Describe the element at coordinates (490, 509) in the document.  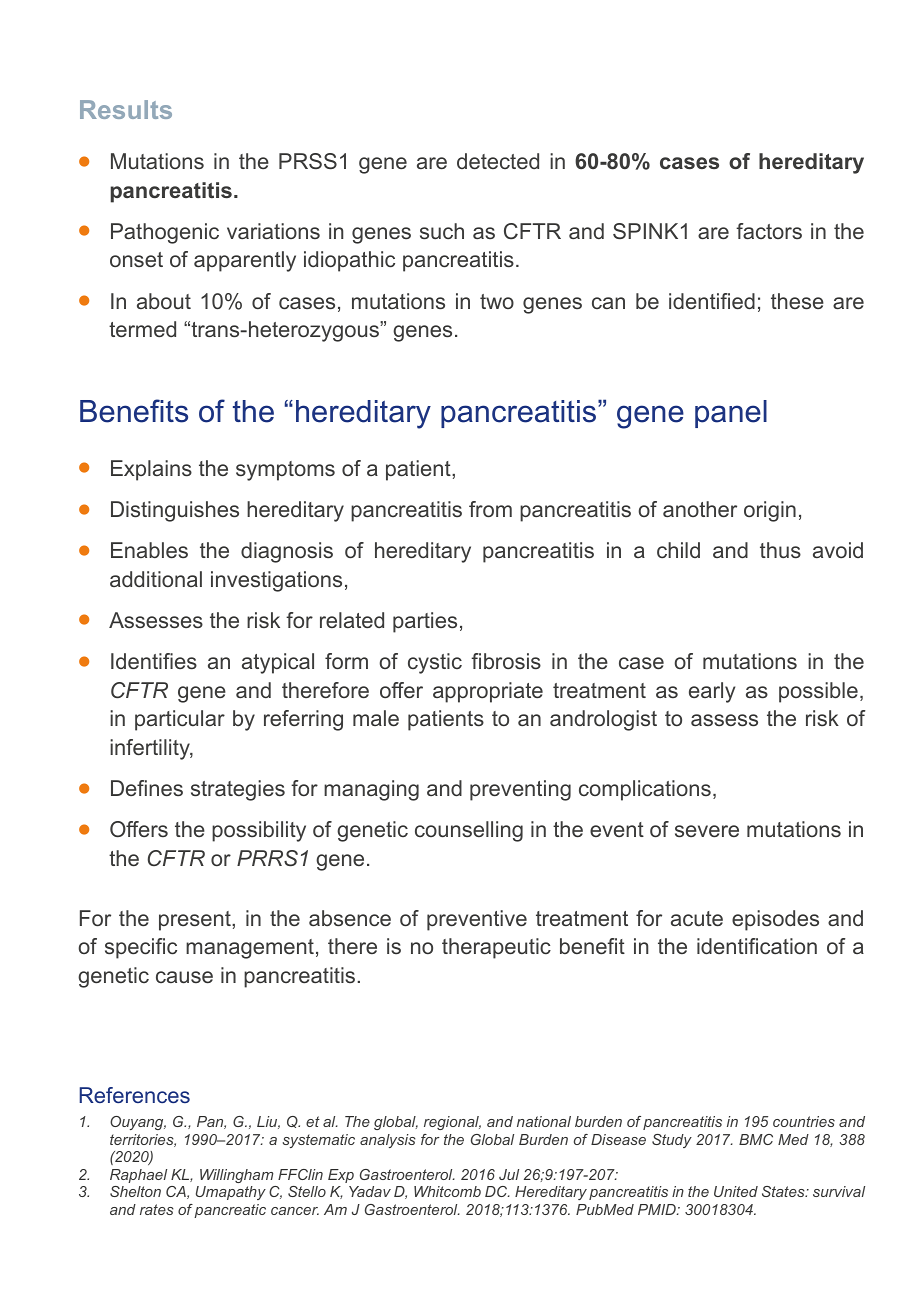
I see `from` at that location.
